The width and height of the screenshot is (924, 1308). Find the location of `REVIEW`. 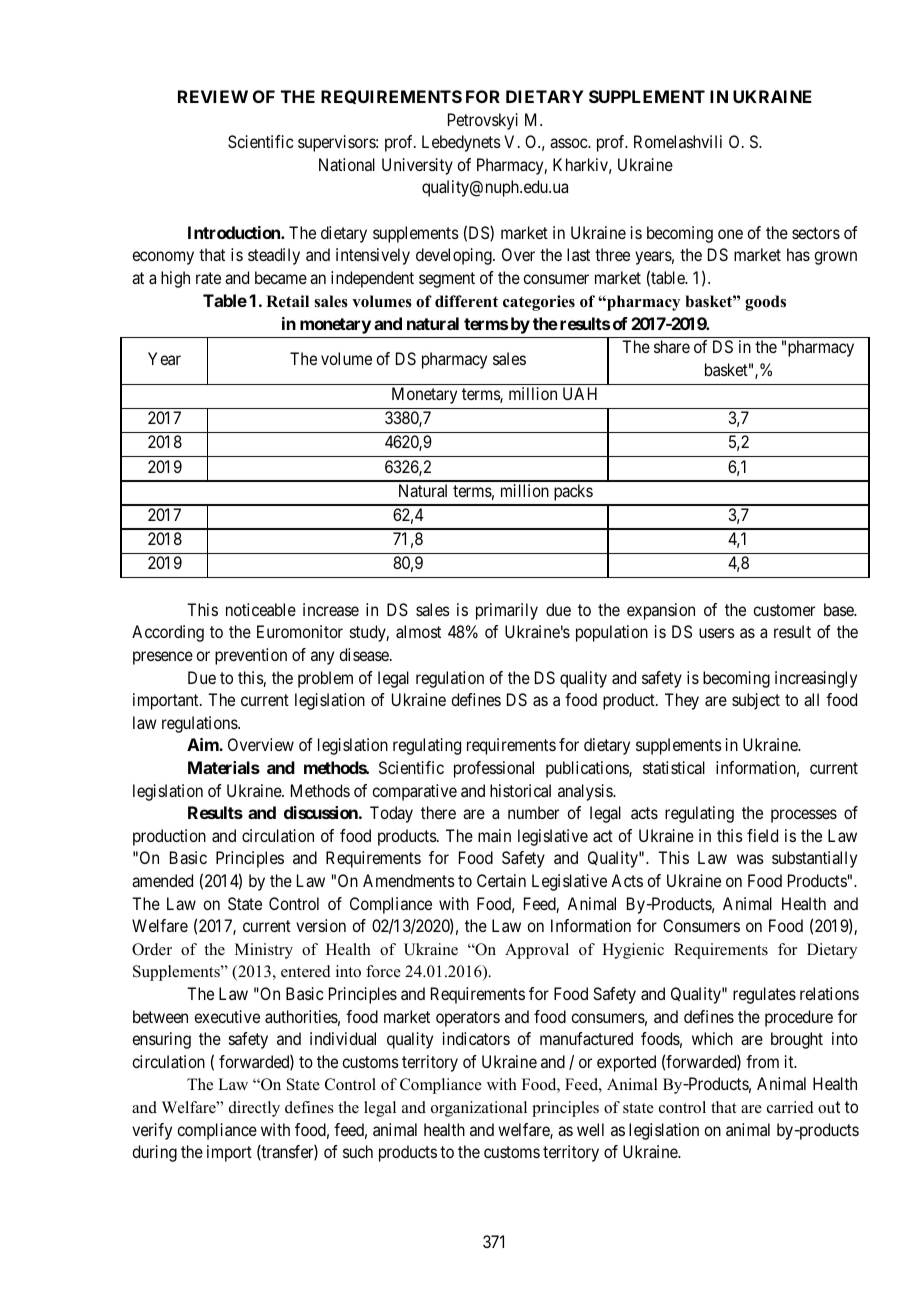

REVIEW is located at coordinates (213, 96).
